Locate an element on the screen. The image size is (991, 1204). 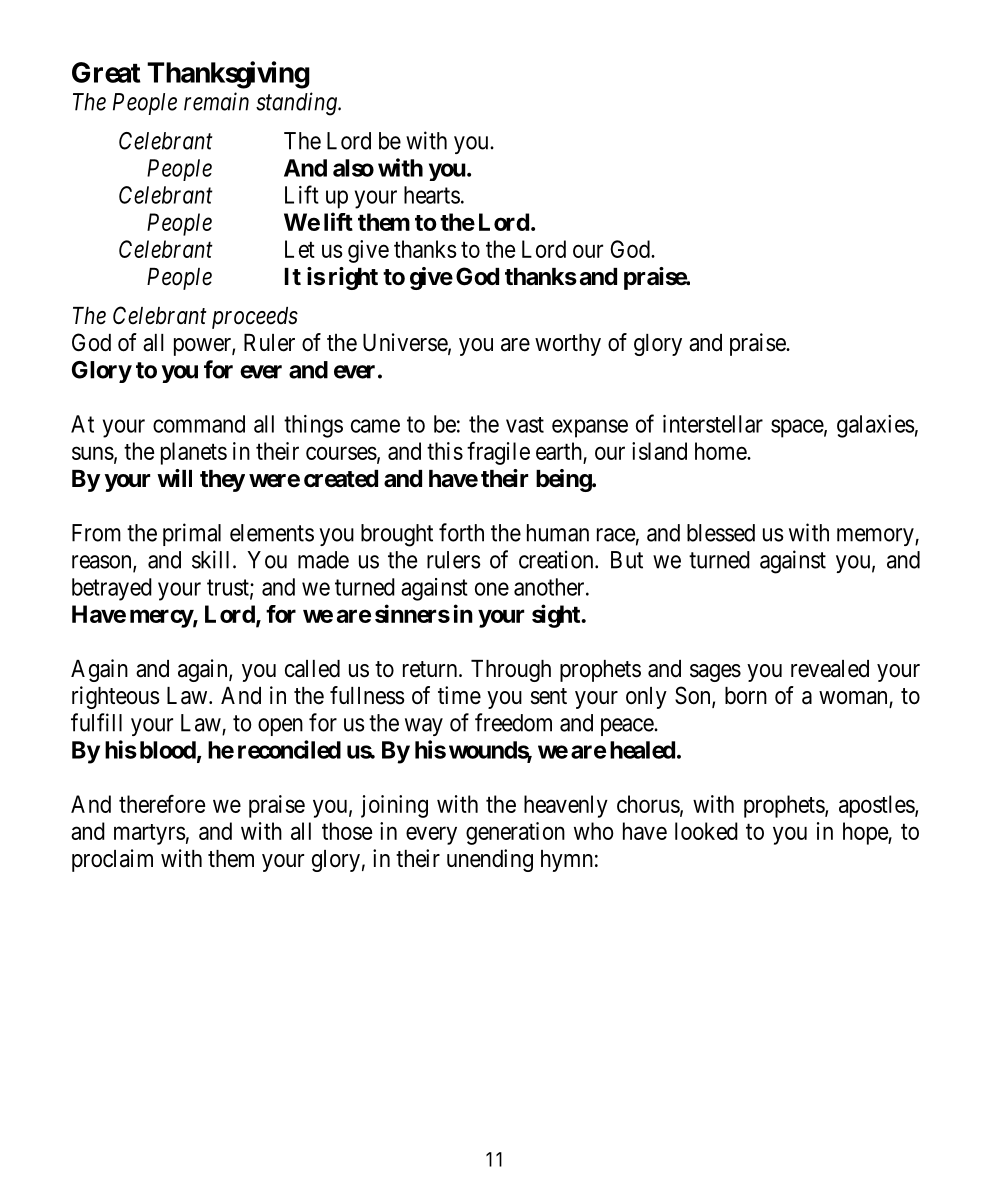
martyrs is located at coordinates (149, 834).
